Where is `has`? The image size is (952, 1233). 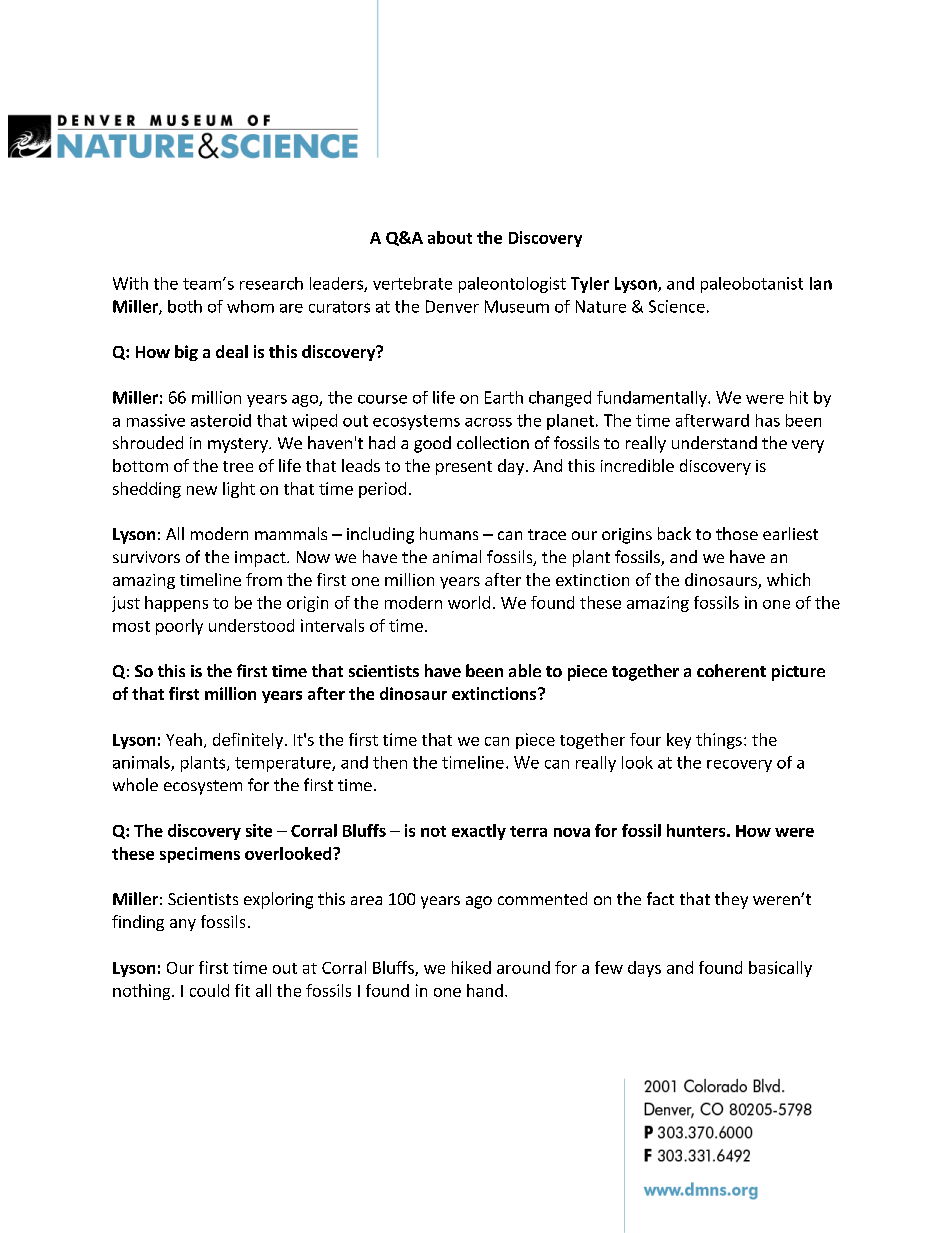 has is located at coordinates (768, 420).
